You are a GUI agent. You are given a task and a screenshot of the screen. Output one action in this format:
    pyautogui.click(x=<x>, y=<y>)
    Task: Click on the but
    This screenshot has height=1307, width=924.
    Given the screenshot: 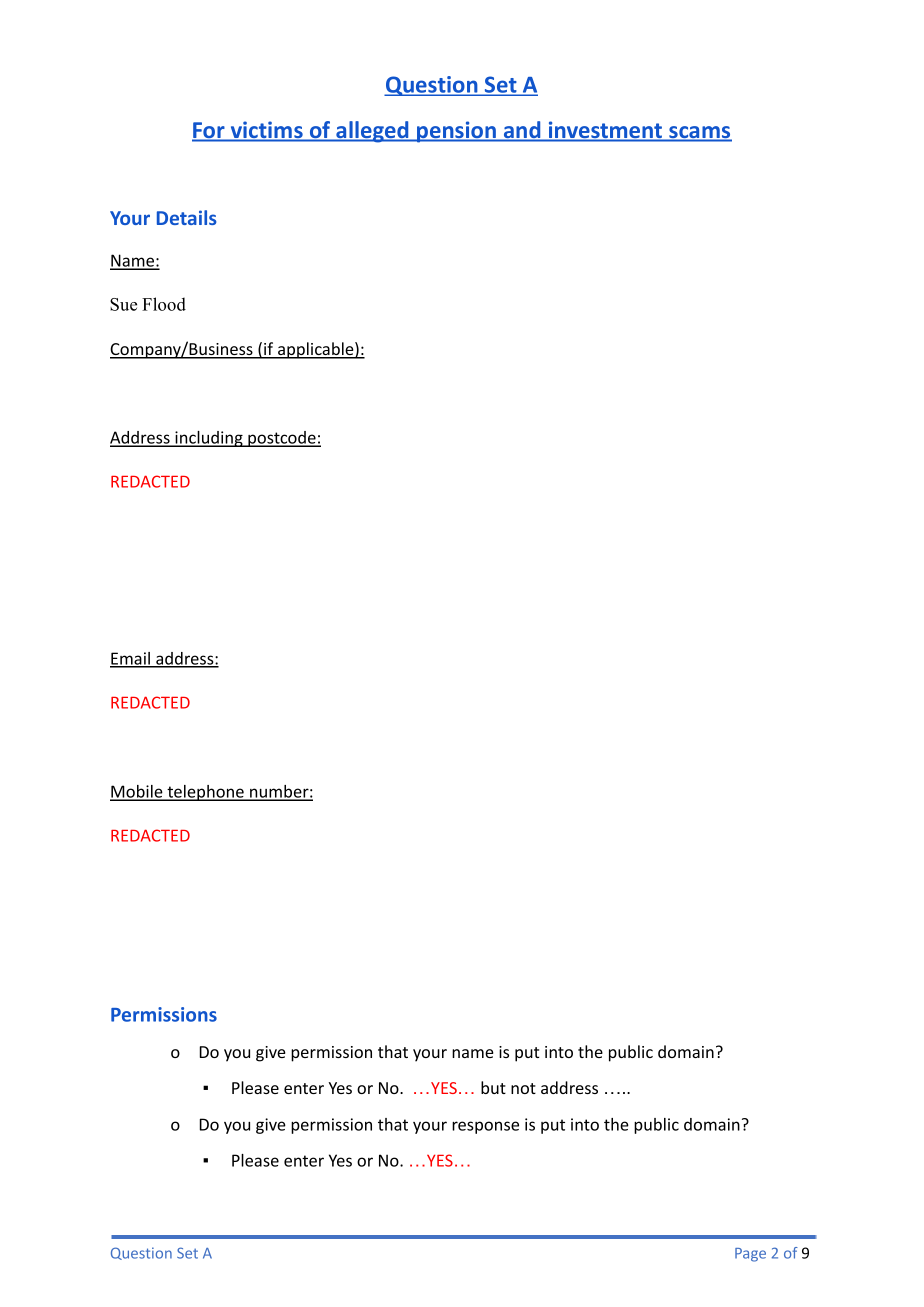 What is the action you would take?
    pyautogui.click(x=493, y=1087)
